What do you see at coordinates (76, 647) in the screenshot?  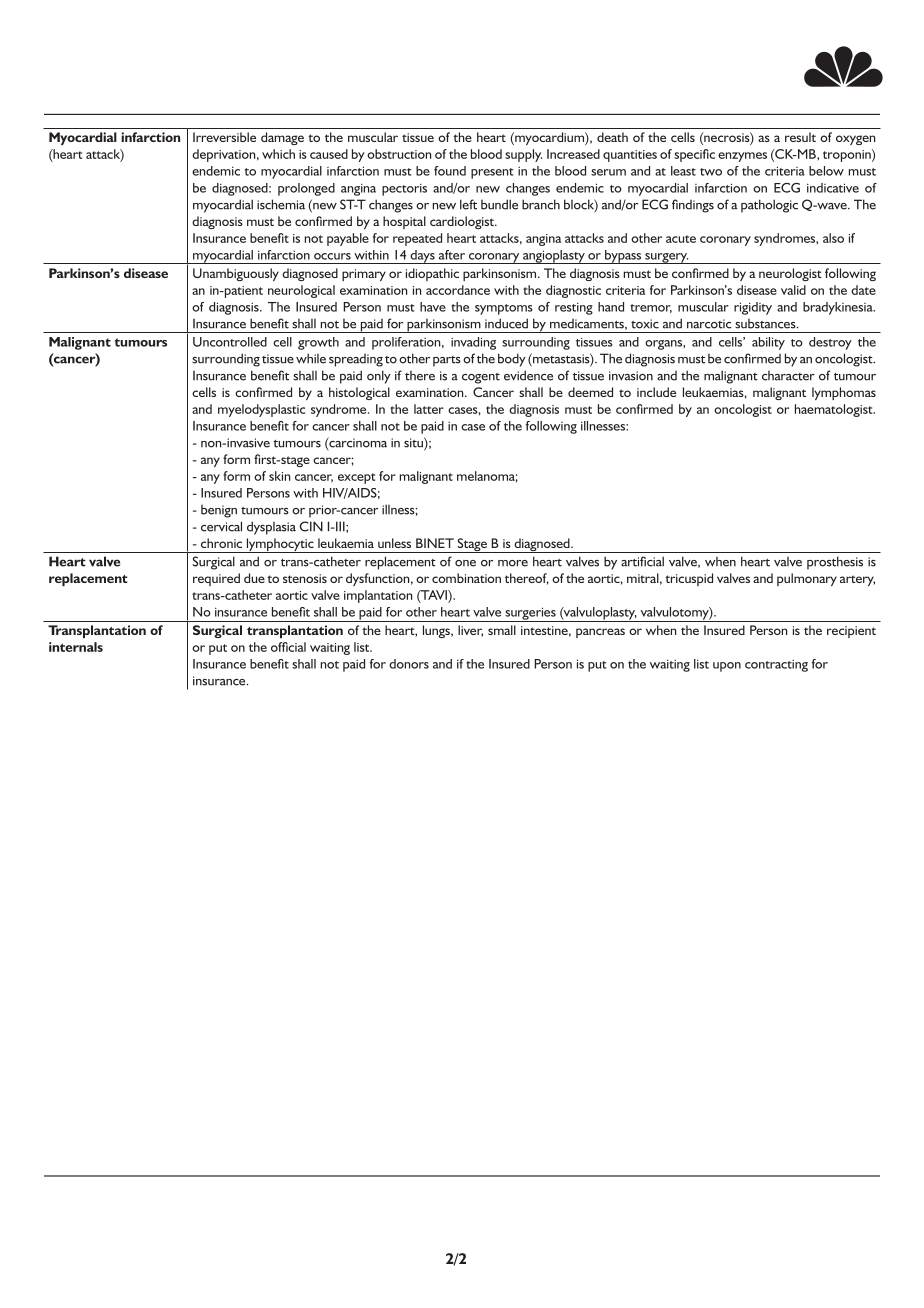 I see `internals` at bounding box center [76, 647].
